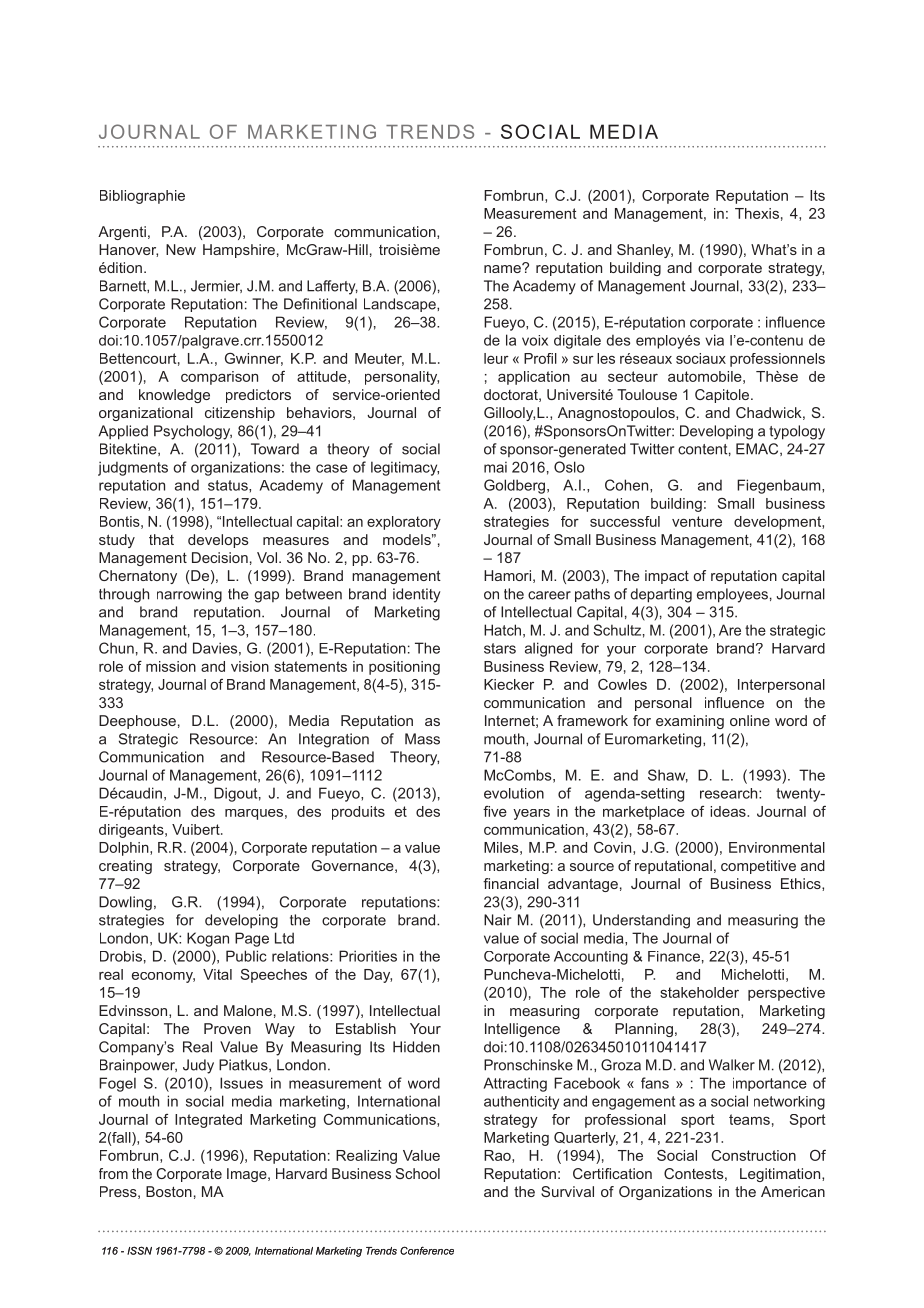  I want to click on New, so click(181, 249).
